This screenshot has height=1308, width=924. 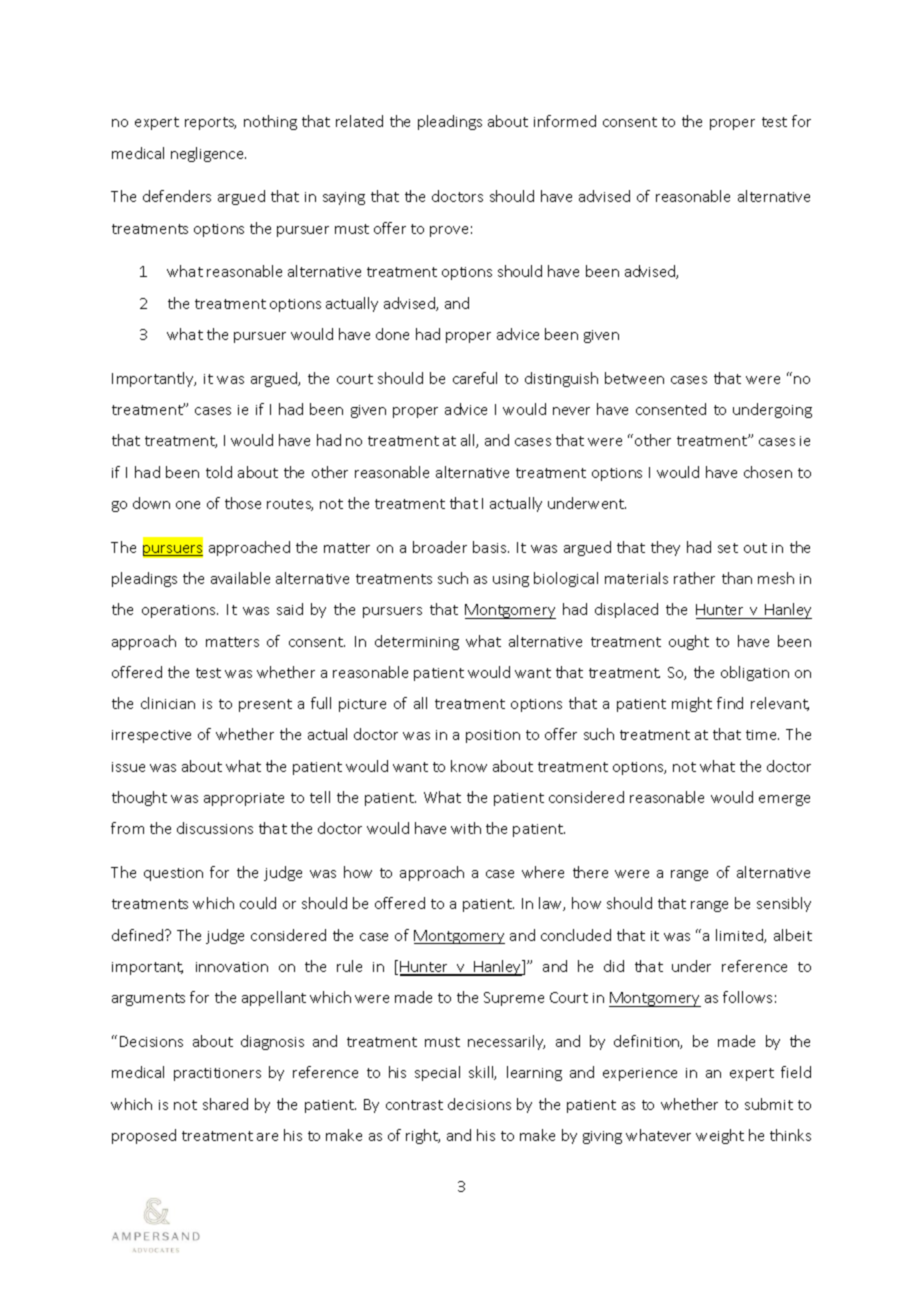 What do you see at coordinates (728, 548) in the screenshot?
I see `set` at bounding box center [728, 548].
